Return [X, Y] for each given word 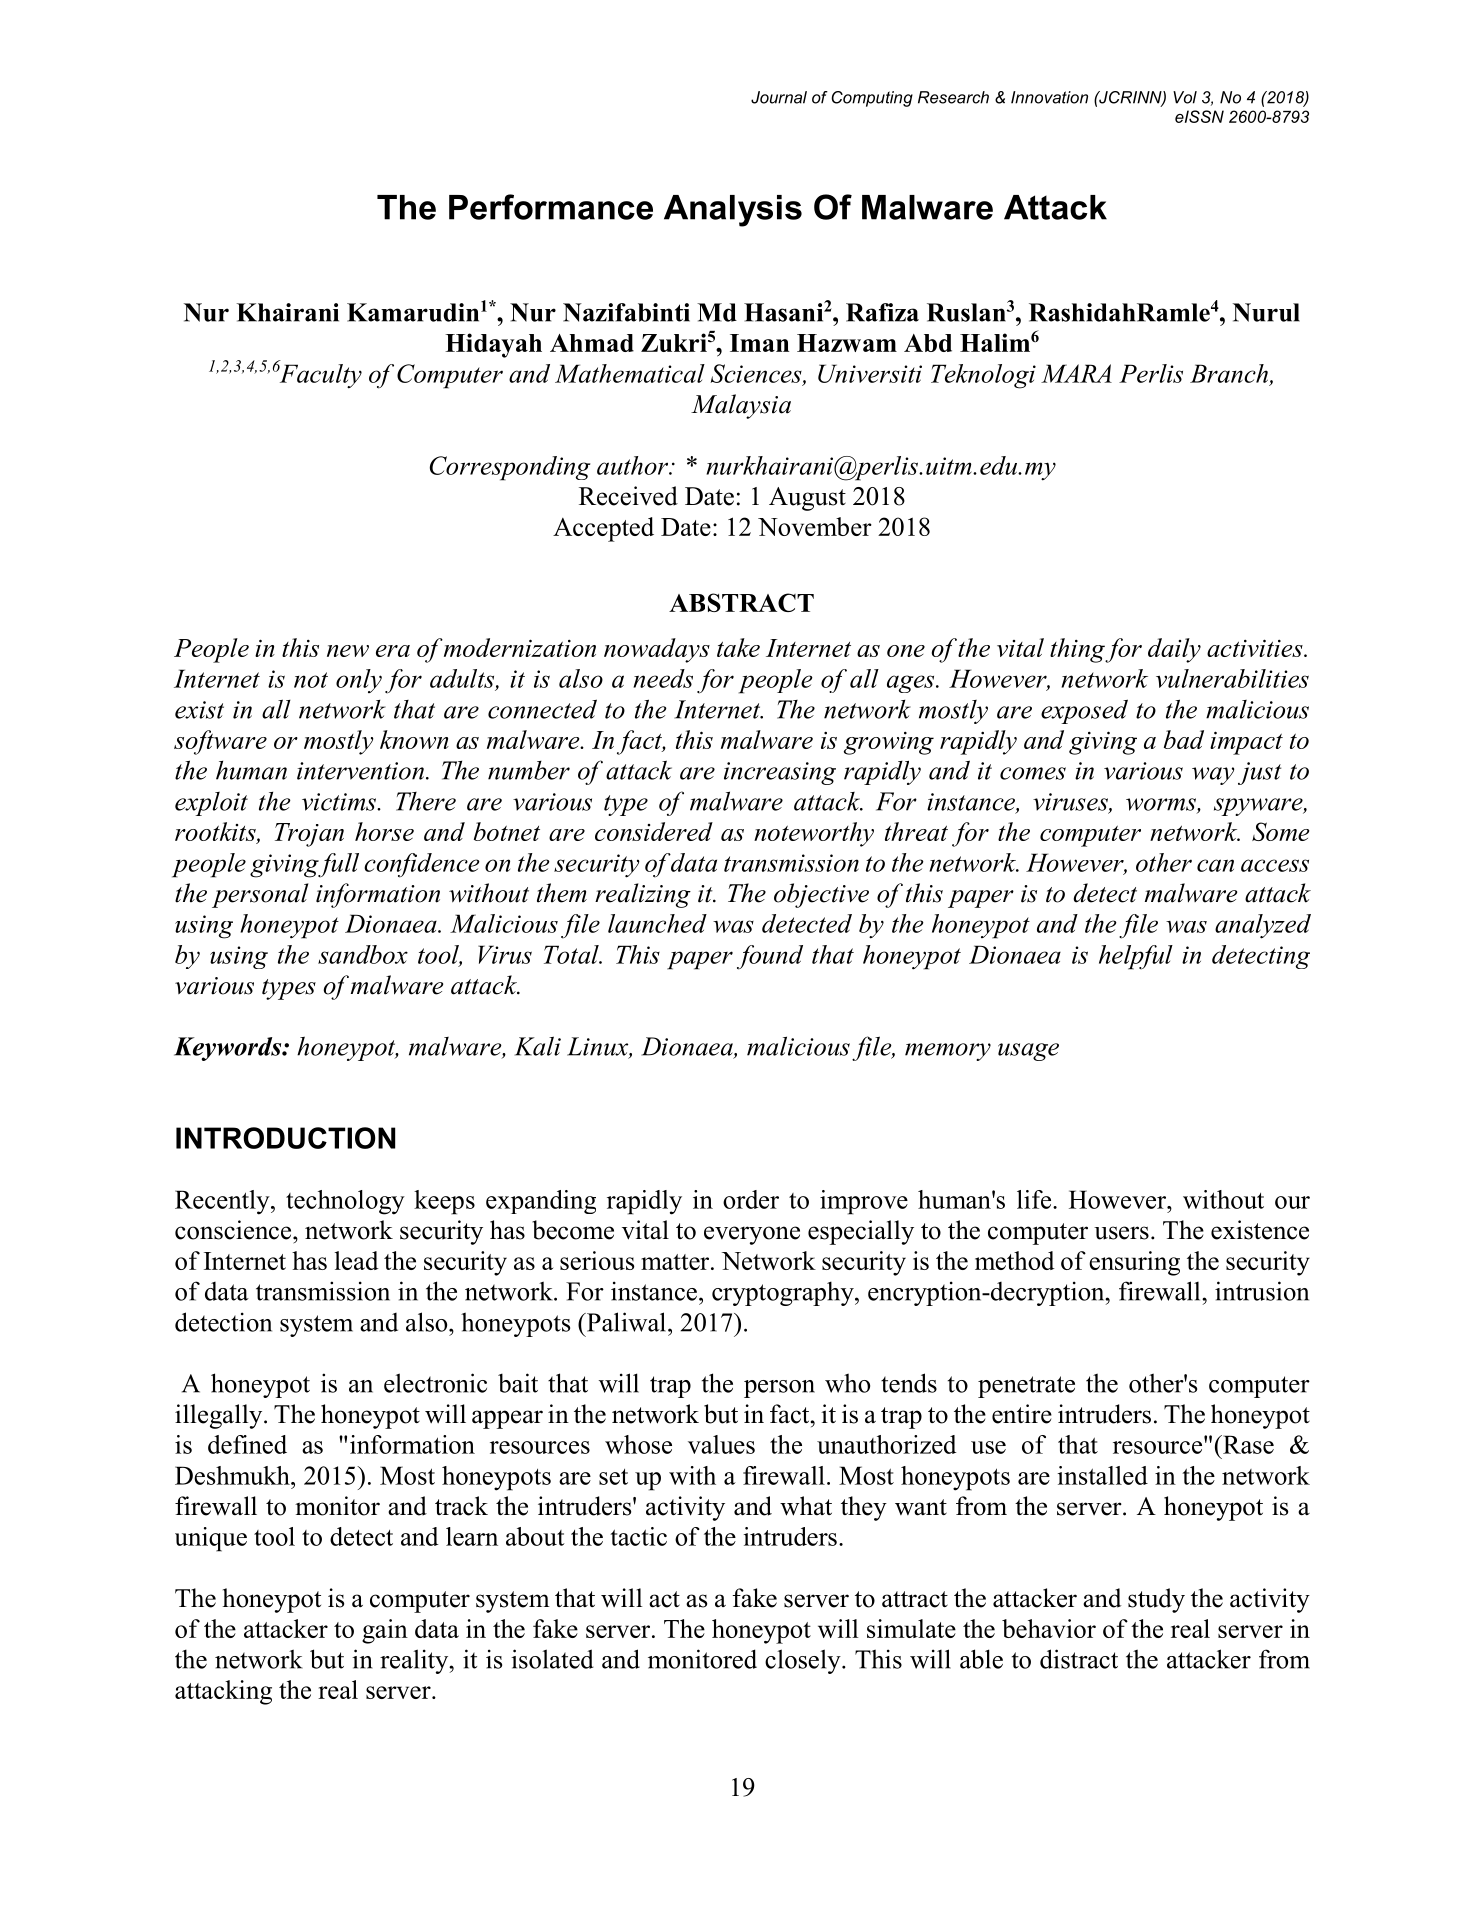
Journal [779, 97]
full [337, 865]
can [1215, 865]
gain [385, 1631]
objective [821, 895]
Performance [551, 207]
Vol [1185, 97]
